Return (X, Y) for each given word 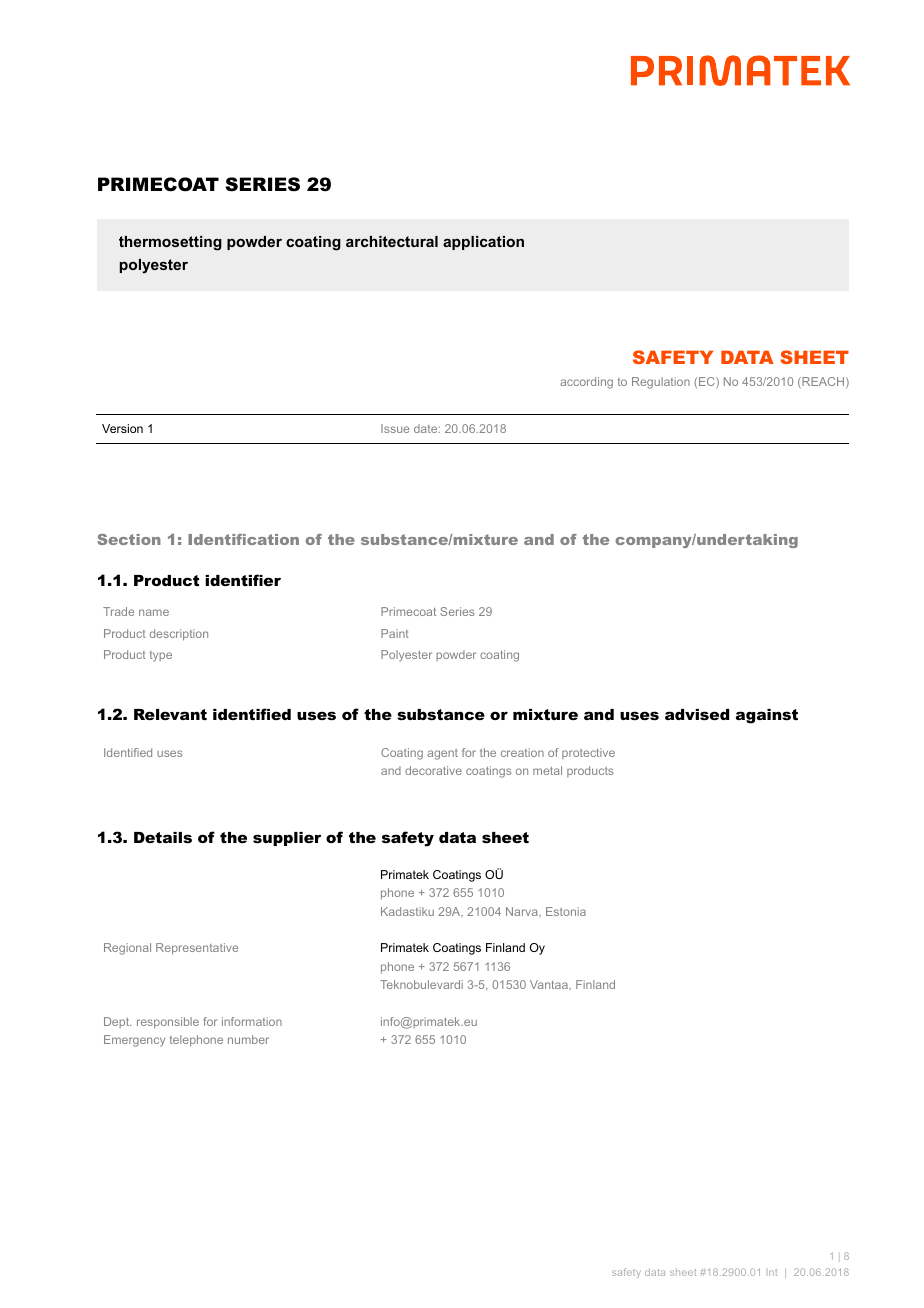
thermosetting (170, 243)
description (179, 635)
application (483, 243)
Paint (395, 633)
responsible (168, 1023)
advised (697, 714)
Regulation (661, 383)
